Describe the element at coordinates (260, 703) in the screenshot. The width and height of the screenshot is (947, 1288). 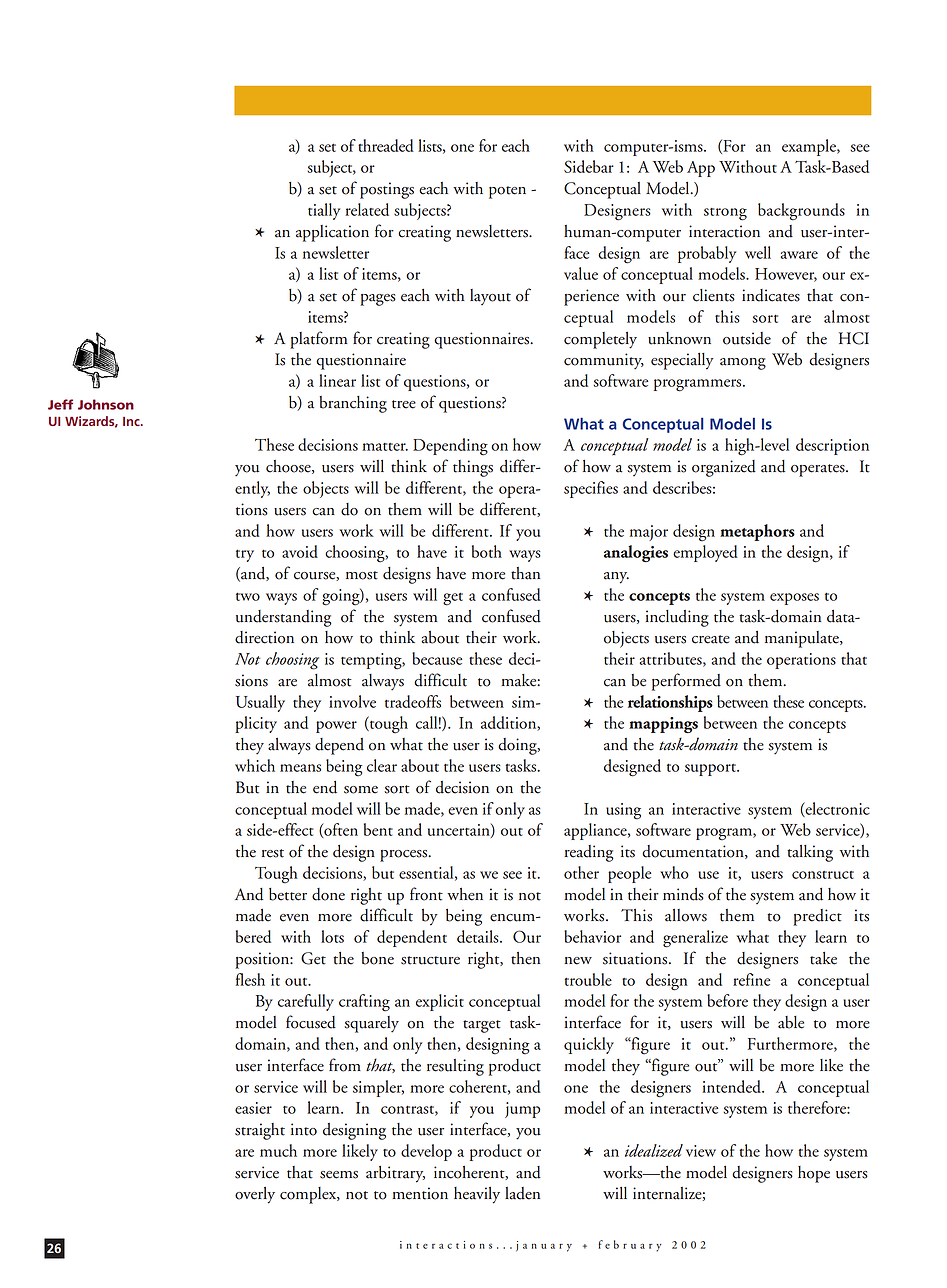
I see `Usually` at that location.
